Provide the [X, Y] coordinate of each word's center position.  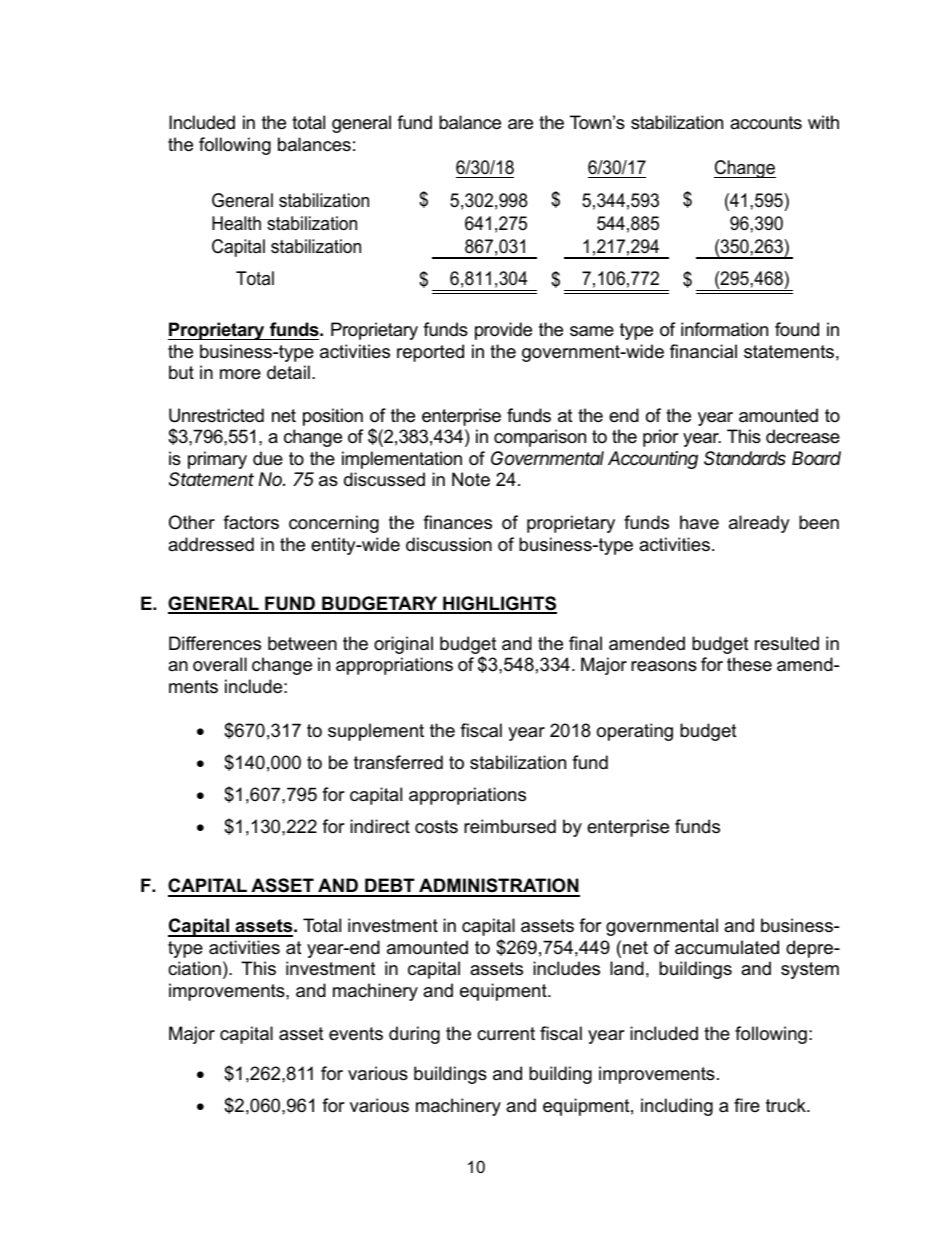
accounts [766, 122]
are [520, 124]
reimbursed [510, 826]
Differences [215, 643]
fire [747, 1105]
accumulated [727, 947]
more [240, 374]
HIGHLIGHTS [499, 604]
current [506, 1034]
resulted [787, 643]
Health [236, 223]
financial [703, 351]
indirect [380, 826]
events [356, 1034]
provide [503, 331]
